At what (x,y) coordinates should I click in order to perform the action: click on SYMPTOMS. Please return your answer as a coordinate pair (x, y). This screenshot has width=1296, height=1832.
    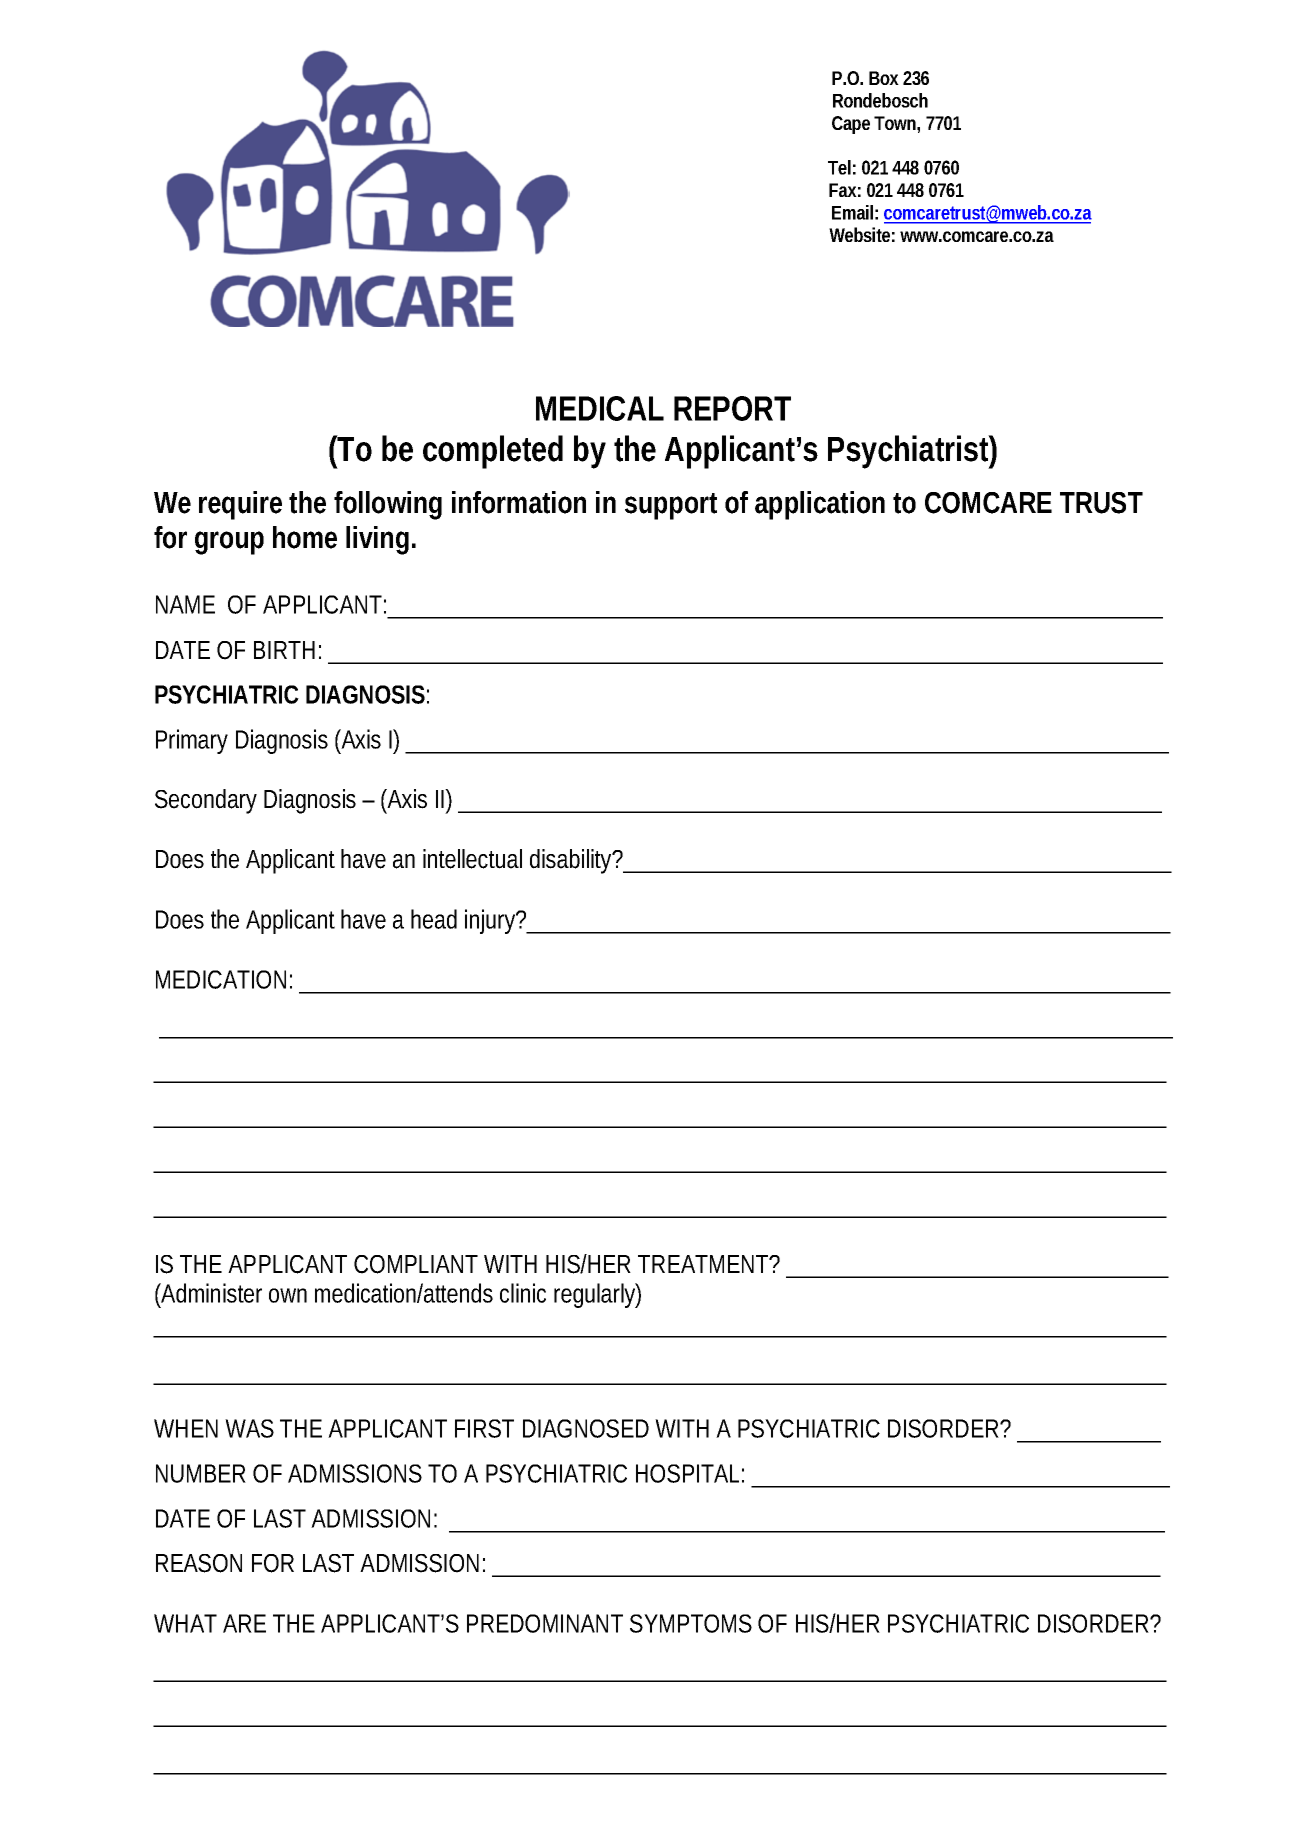
    Looking at the image, I should click on (691, 1623).
